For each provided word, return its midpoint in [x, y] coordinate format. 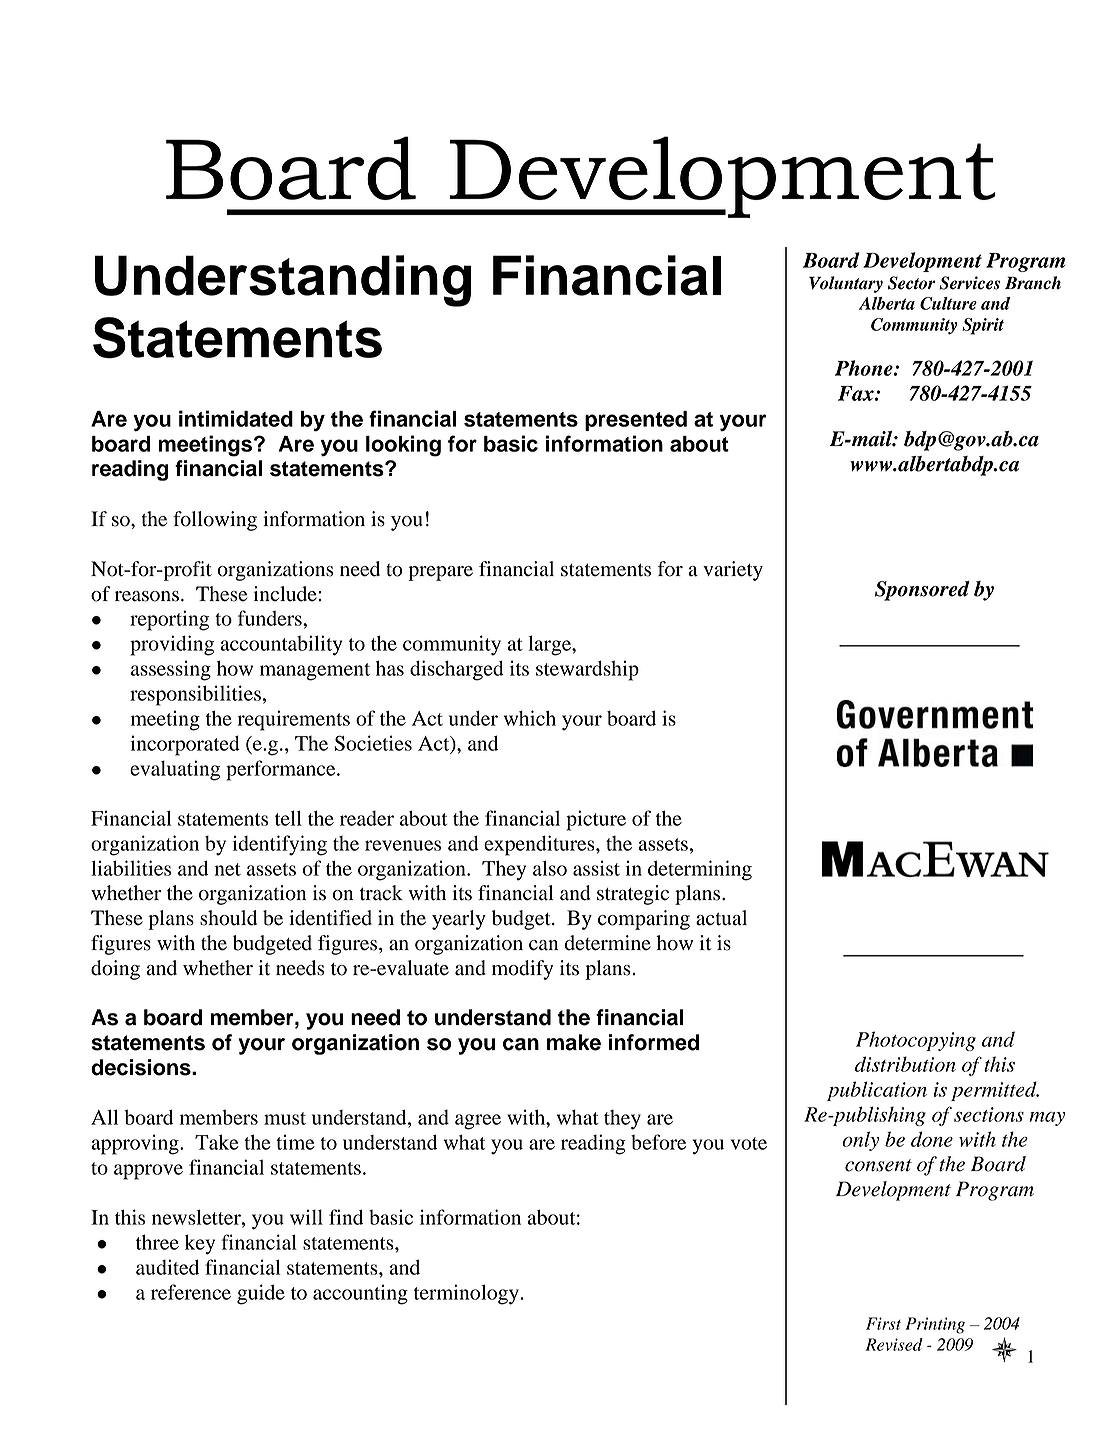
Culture [948, 303]
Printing [935, 1325]
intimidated [236, 418]
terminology [466, 1294]
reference [191, 1292]
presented [636, 421]
